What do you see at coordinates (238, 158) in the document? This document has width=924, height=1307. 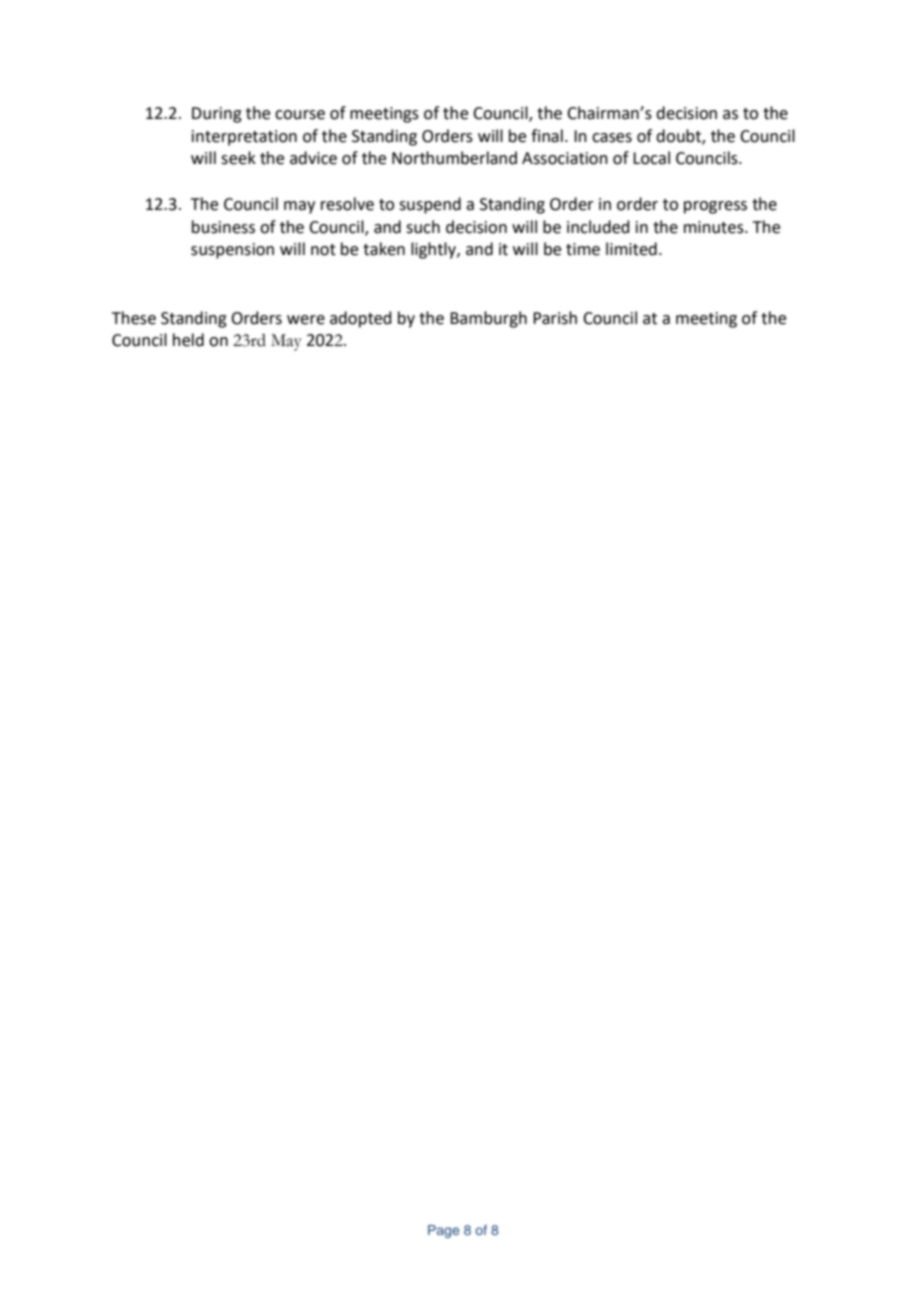 I see `seek` at bounding box center [238, 158].
